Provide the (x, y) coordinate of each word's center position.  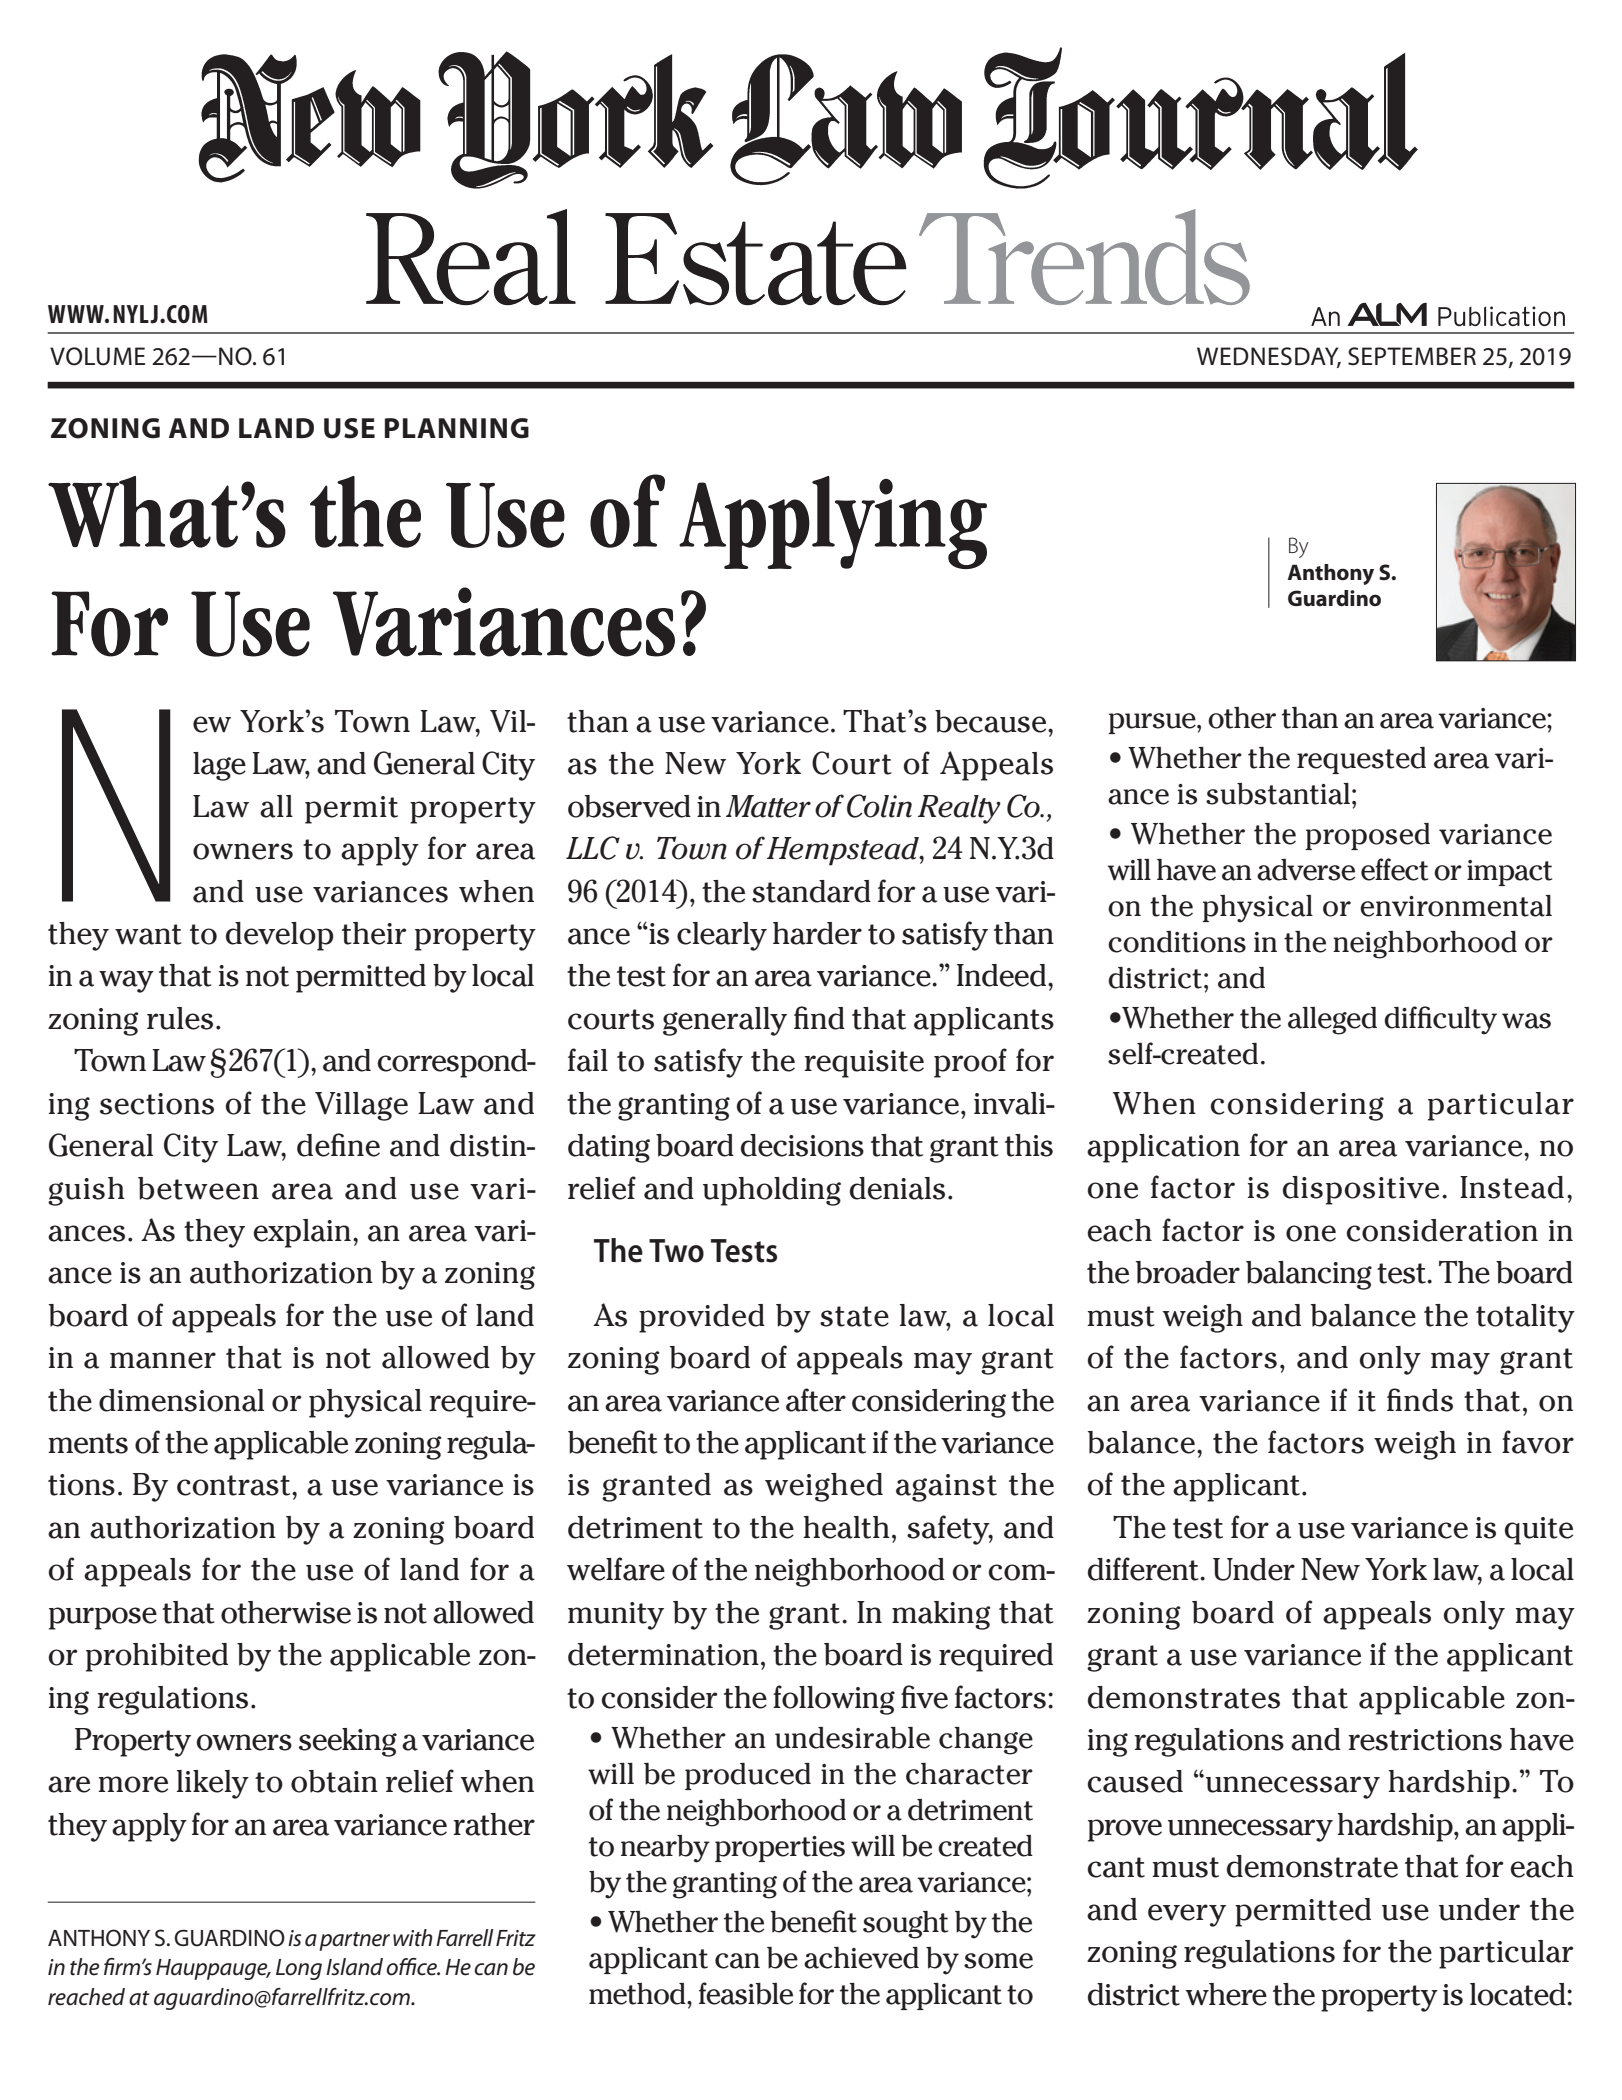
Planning (457, 428)
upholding (772, 1191)
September (1412, 356)
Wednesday (1269, 357)
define (338, 1145)
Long (299, 1969)
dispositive (1361, 1190)
